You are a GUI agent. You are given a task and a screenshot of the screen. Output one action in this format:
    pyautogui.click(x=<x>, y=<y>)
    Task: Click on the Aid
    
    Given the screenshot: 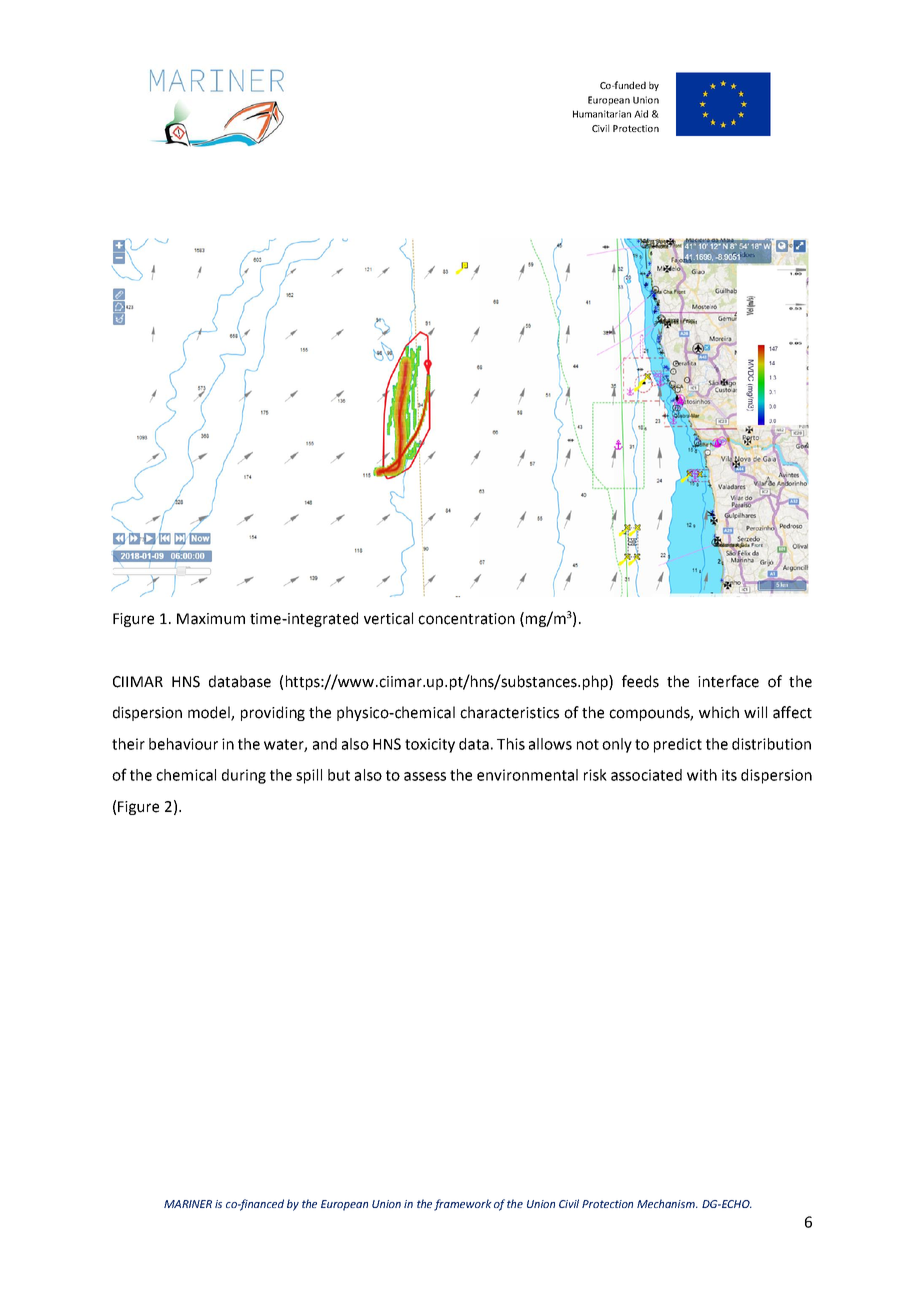 What is the action you would take?
    pyautogui.click(x=641, y=114)
